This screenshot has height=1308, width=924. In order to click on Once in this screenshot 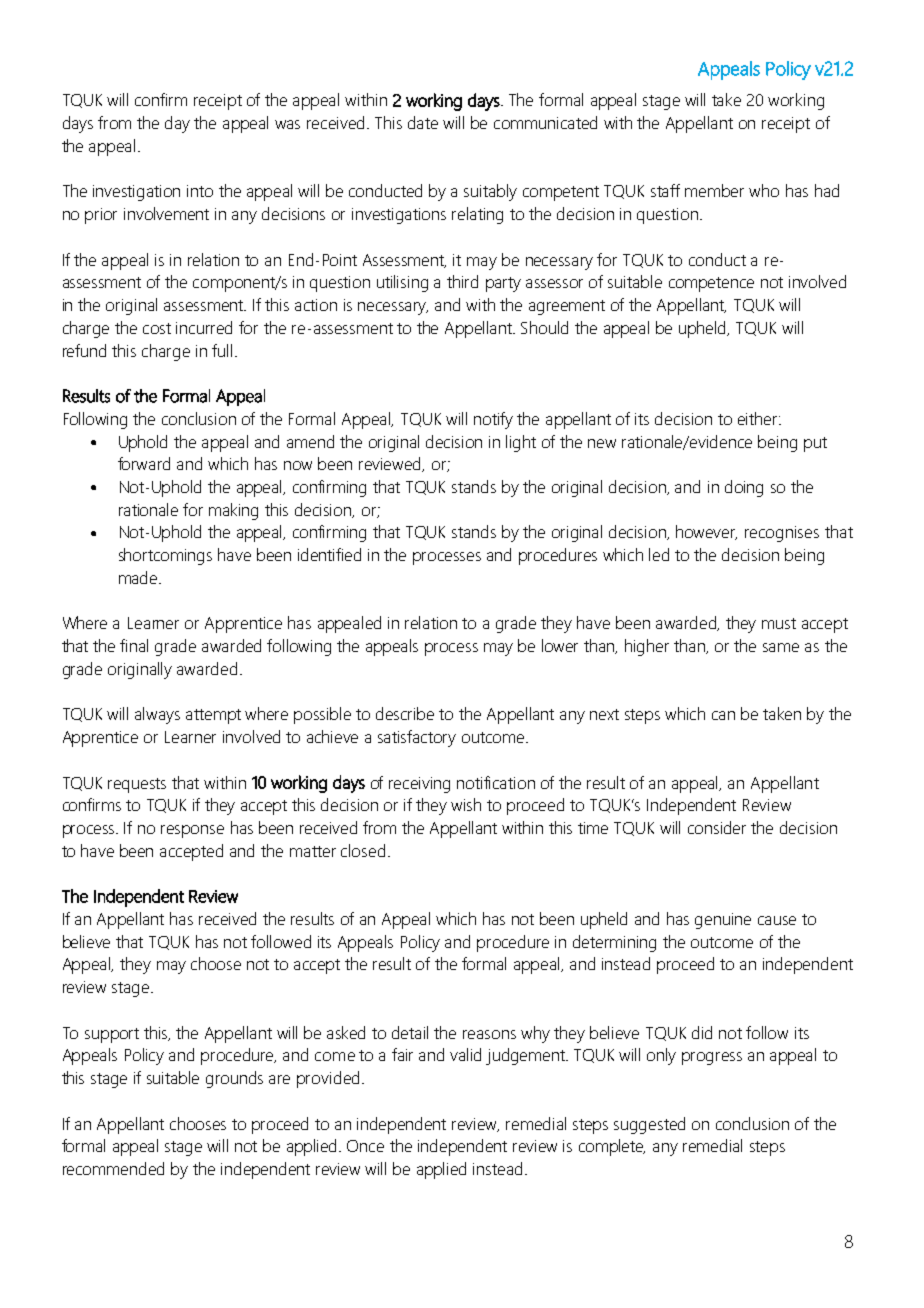, I will do `click(365, 1146)`.
